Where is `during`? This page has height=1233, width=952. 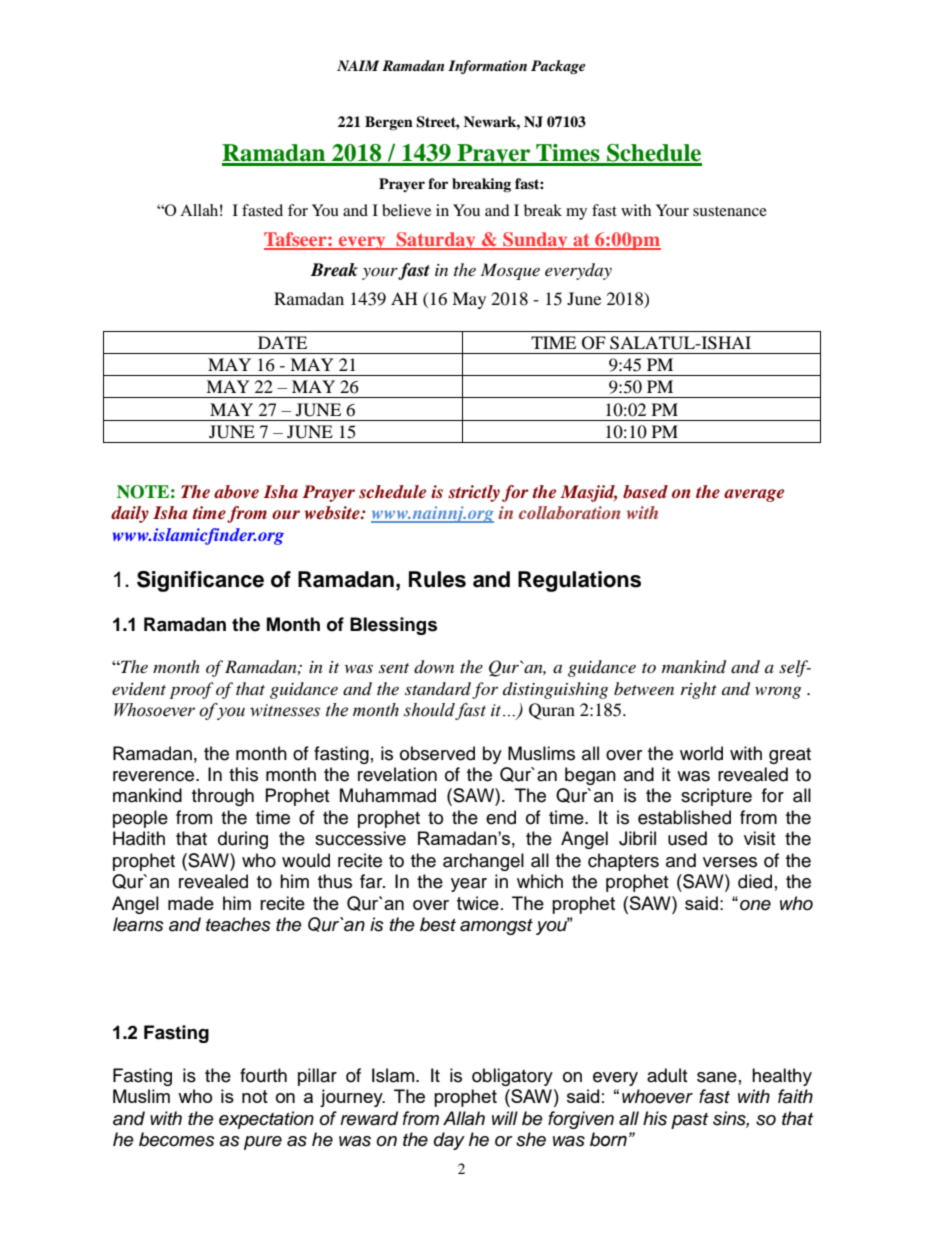
during is located at coordinates (243, 840).
